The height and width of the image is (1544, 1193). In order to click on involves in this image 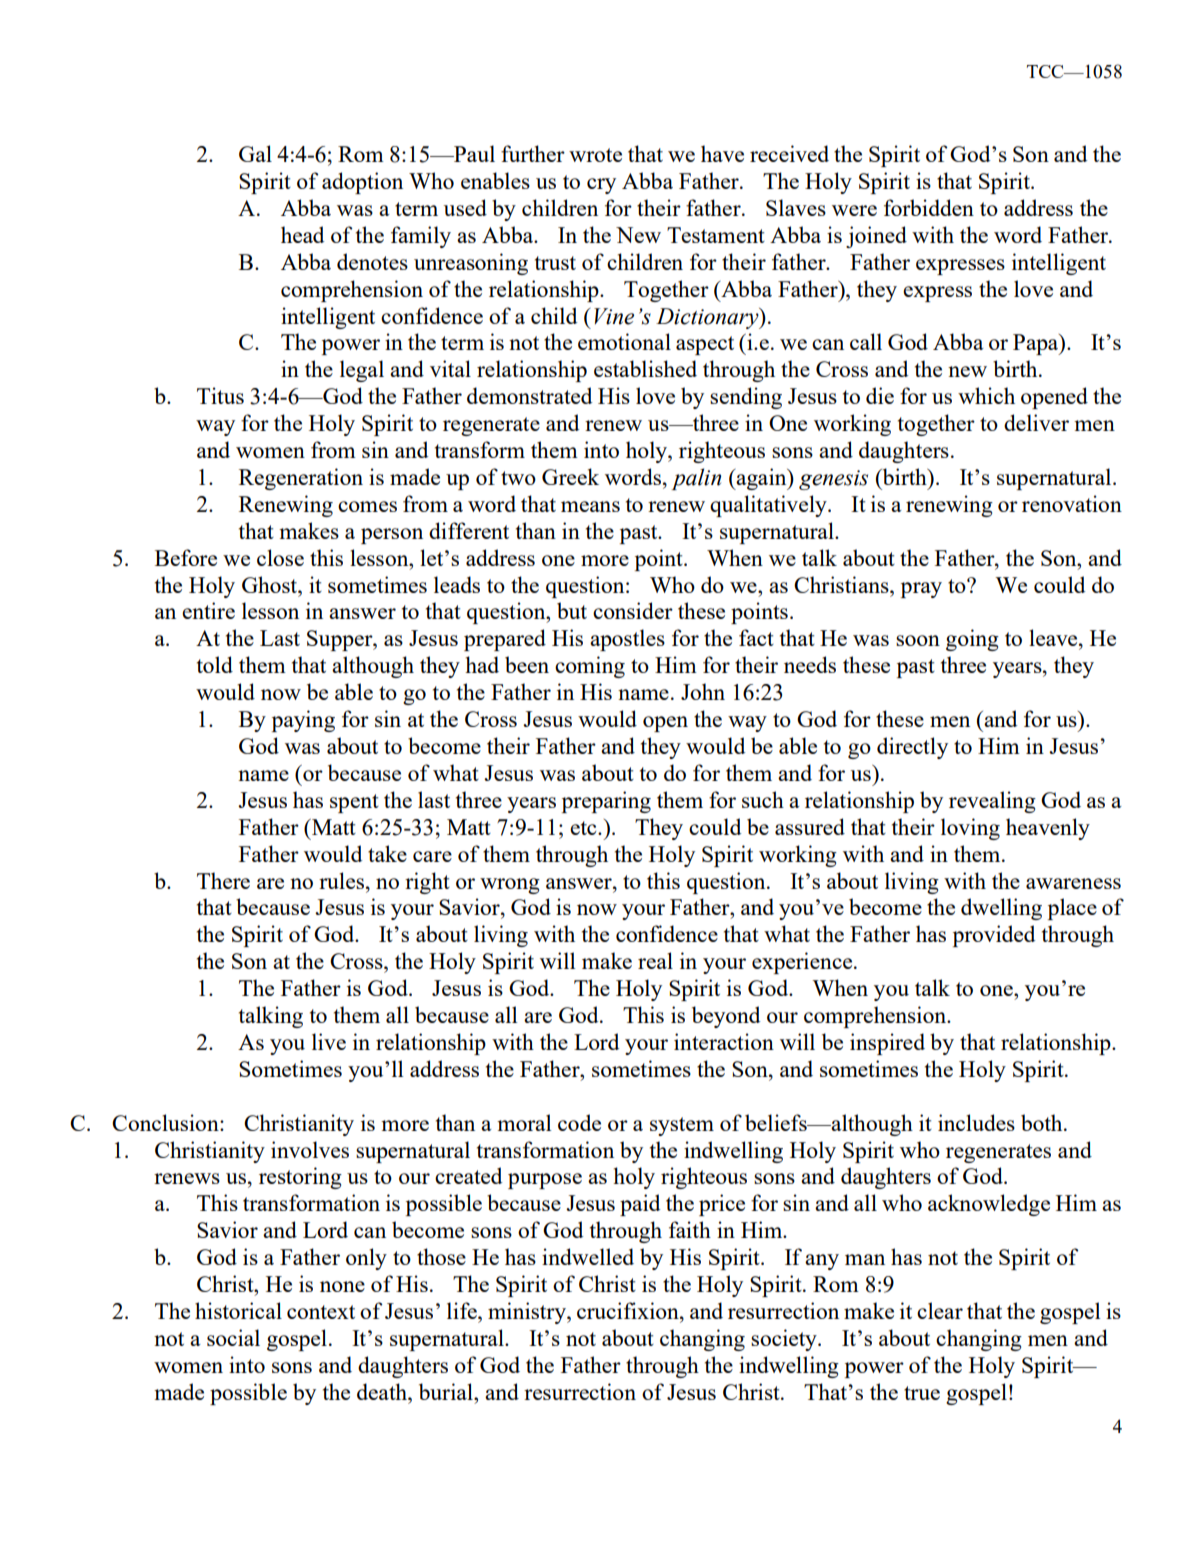, I will do `click(310, 1149)`.
